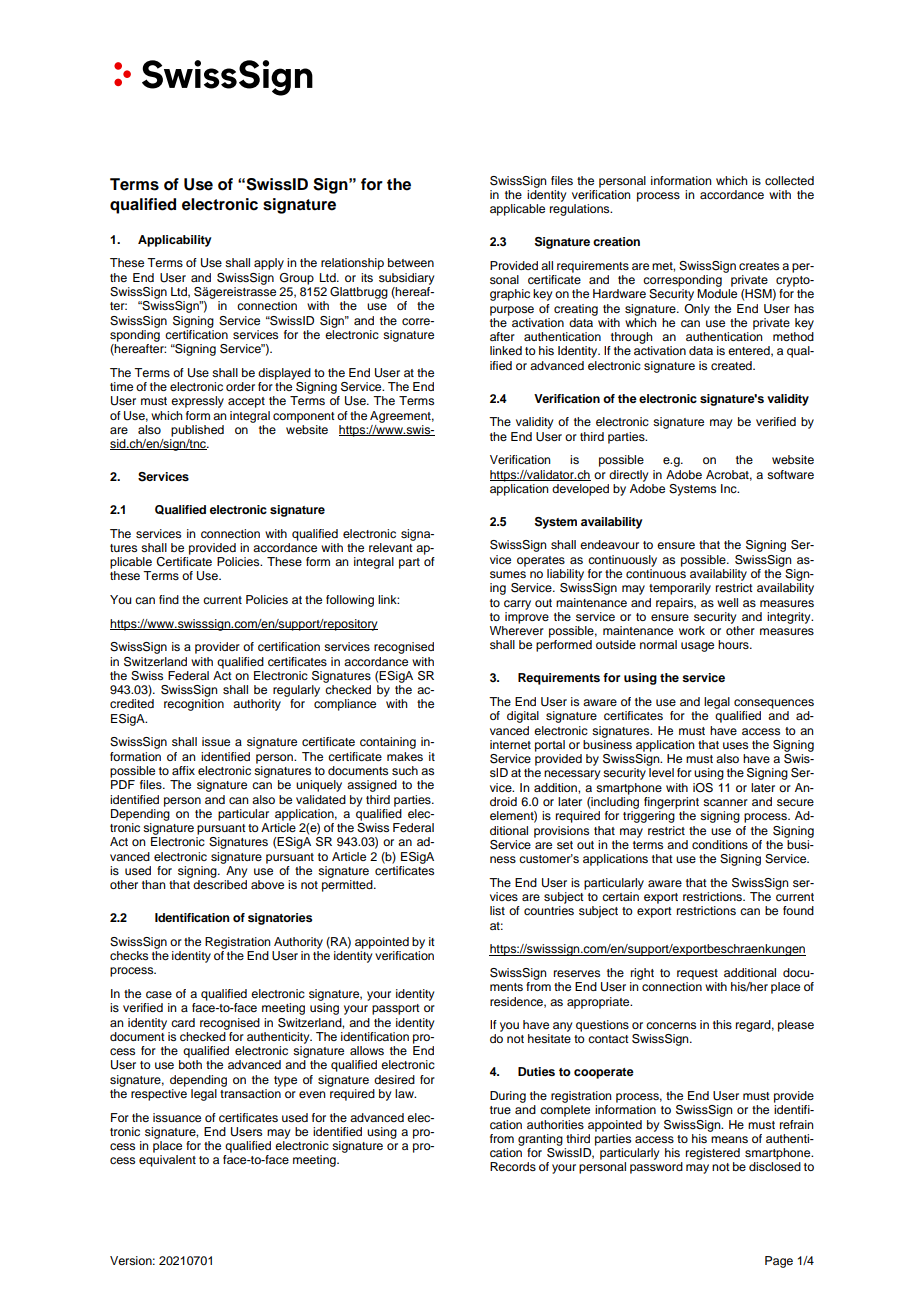  I want to click on find, so click(169, 599).
